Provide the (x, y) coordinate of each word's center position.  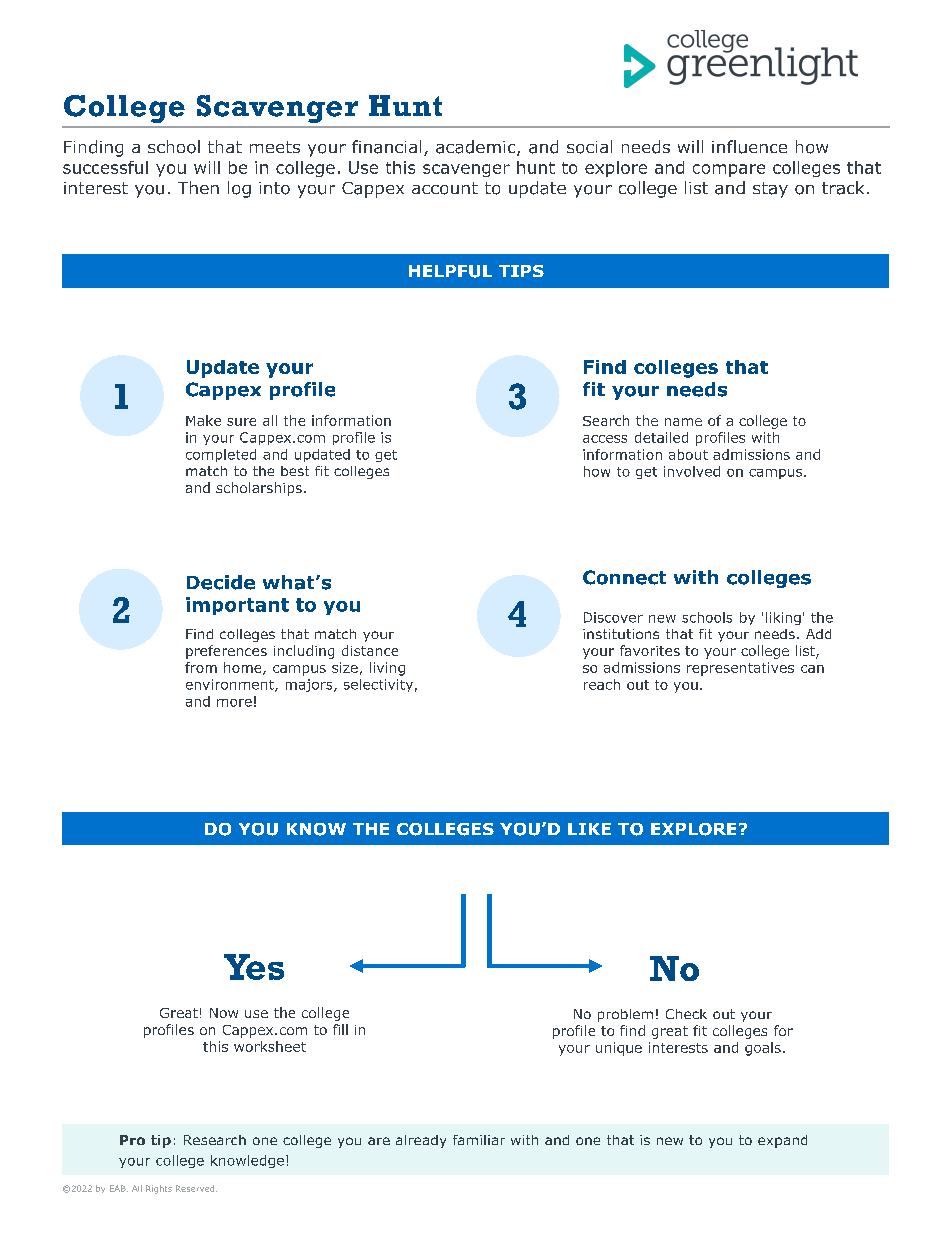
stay (770, 190)
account (445, 188)
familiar (479, 1140)
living (387, 669)
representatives (740, 669)
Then (198, 187)
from (201, 667)
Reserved (196, 1188)
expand (782, 1141)
